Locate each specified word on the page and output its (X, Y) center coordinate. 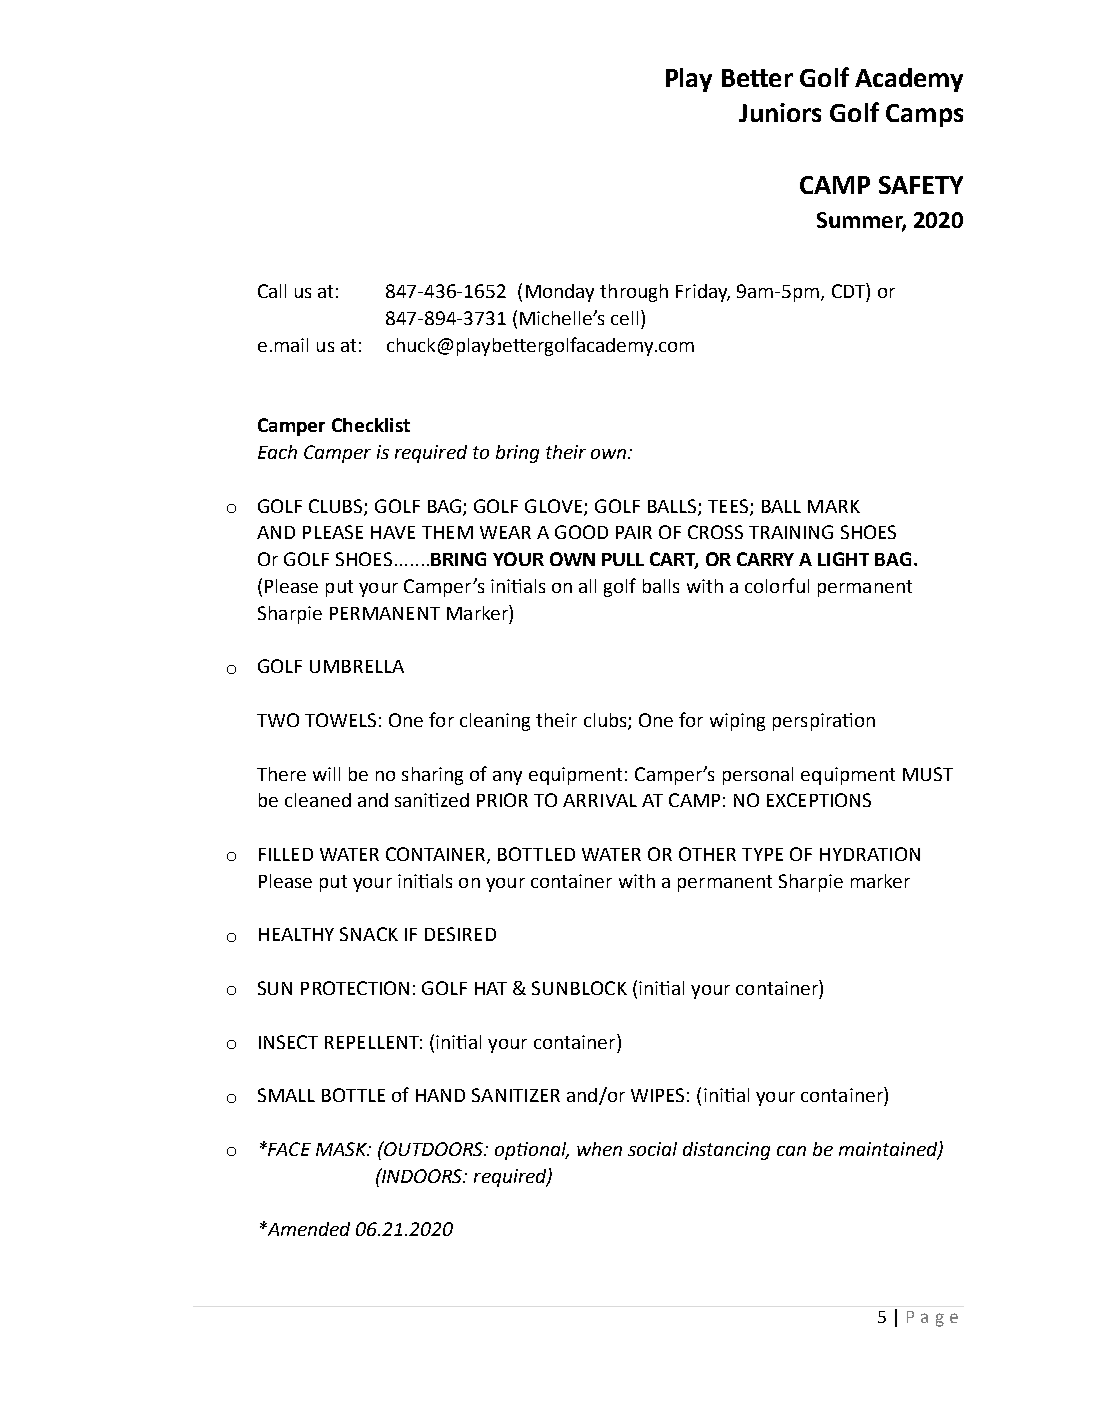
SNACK (369, 934)
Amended (307, 1229)
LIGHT (843, 559)
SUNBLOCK (579, 988)
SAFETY (921, 185)
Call (272, 291)
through (634, 293)
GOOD (581, 532)
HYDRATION (870, 854)
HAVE (393, 532)
